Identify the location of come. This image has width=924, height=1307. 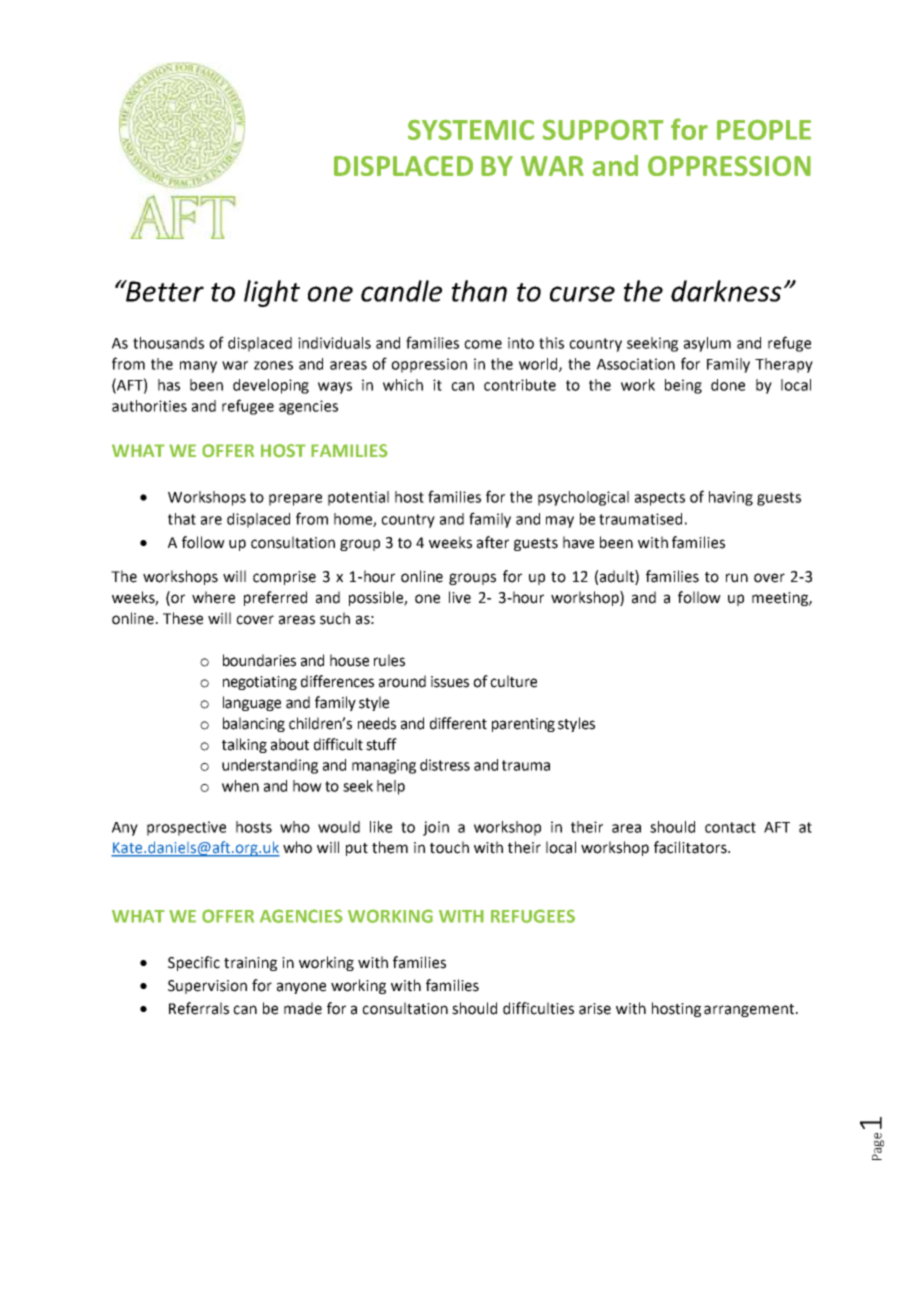
(483, 344).
